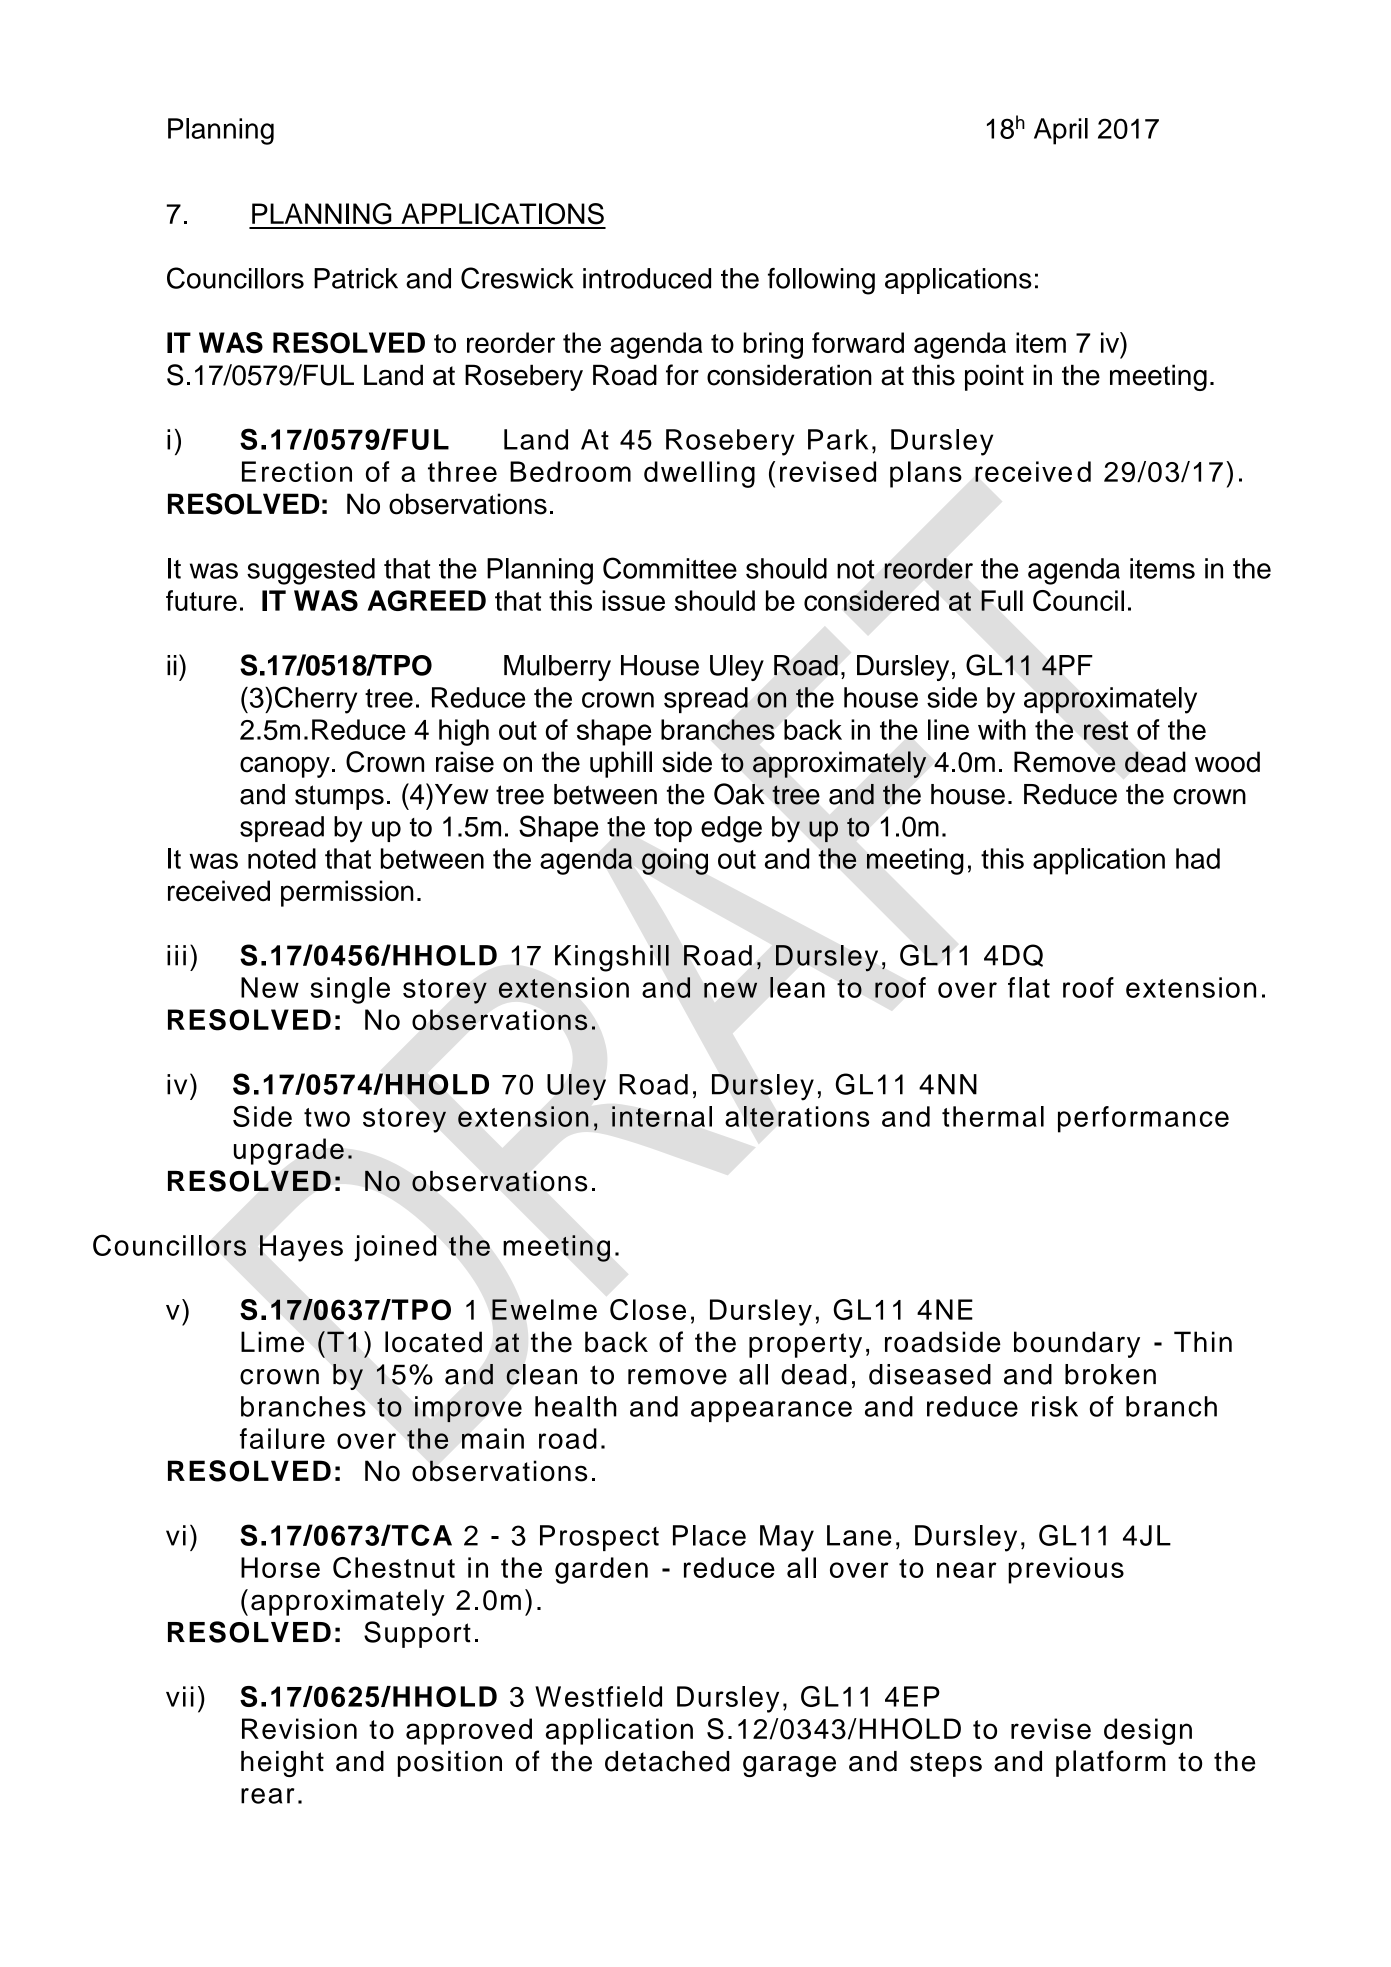 The width and height of the document is (1391, 1967). What do you see at coordinates (667, 1761) in the document?
I see `detached` at bounding box center [667, 1761].
